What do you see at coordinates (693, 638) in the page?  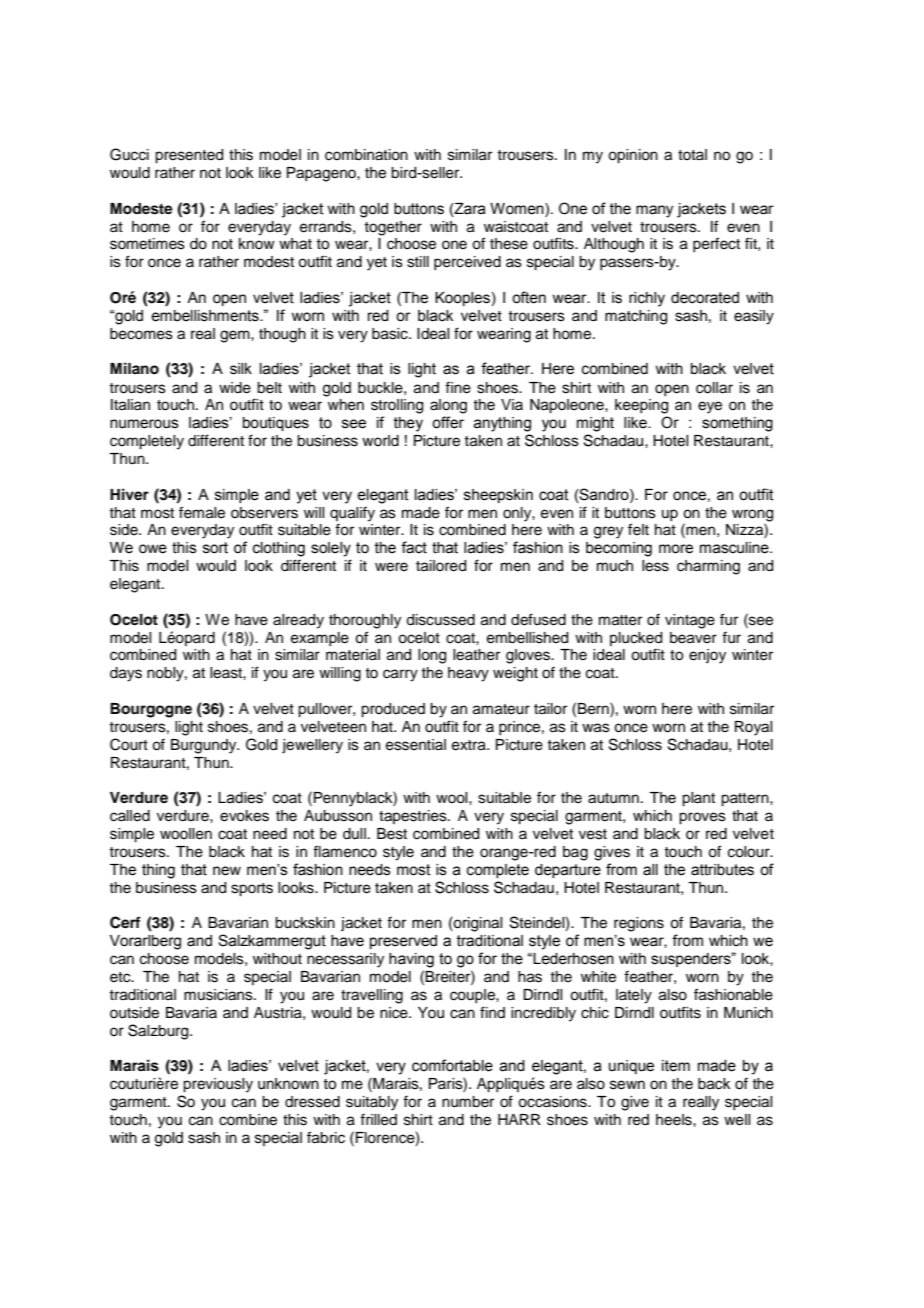 I see `beaver` at bounding box center [693, 638].
